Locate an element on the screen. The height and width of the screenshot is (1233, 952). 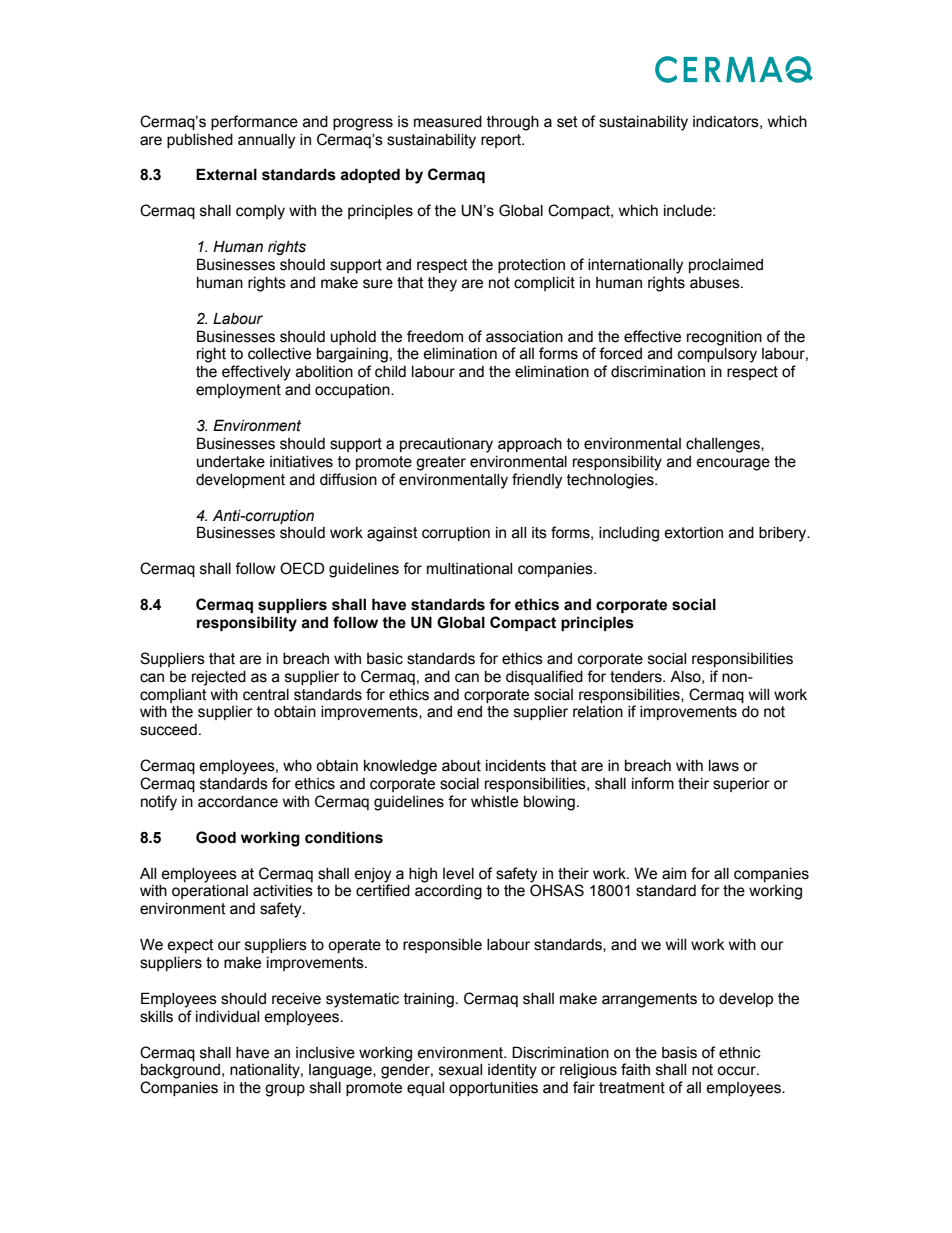
set is located at coordinates (567, 122).
